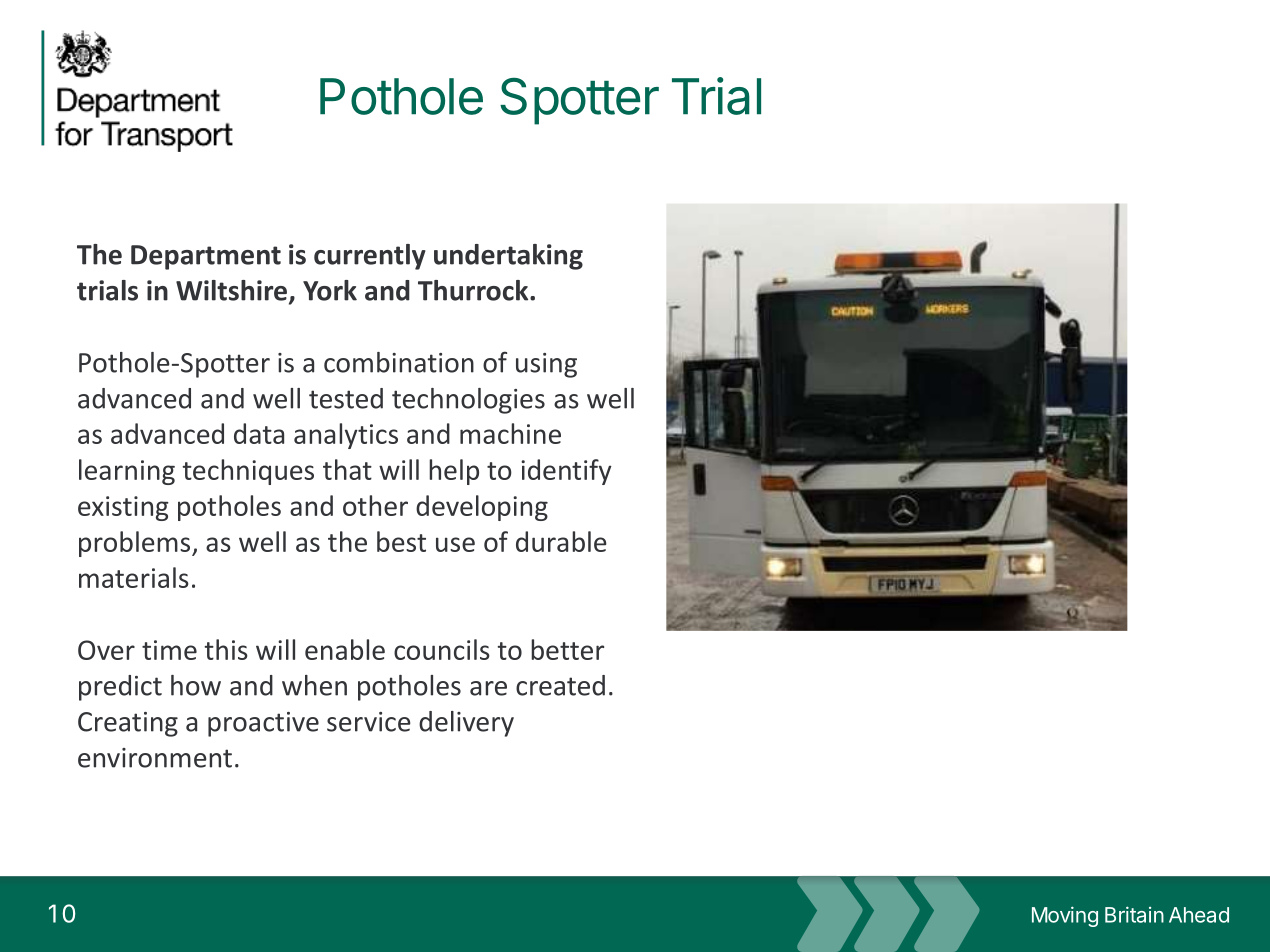 This screenshot has width=1270, height=952. Describe the element at coordinates (1134, 914) in the screenshot. I see `Britain` at that location.
